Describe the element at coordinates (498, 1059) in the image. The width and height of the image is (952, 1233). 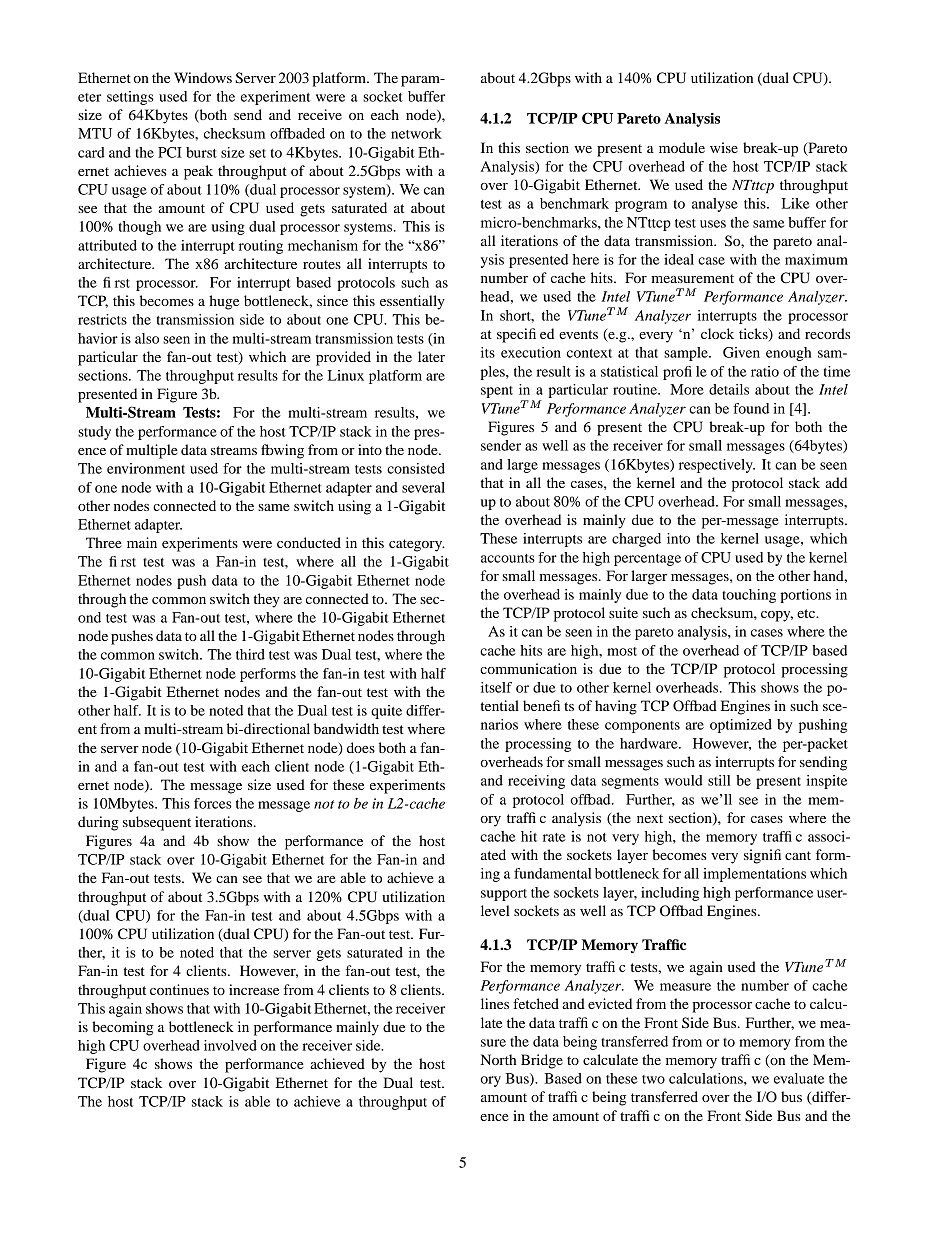
I see `North` at that location.
